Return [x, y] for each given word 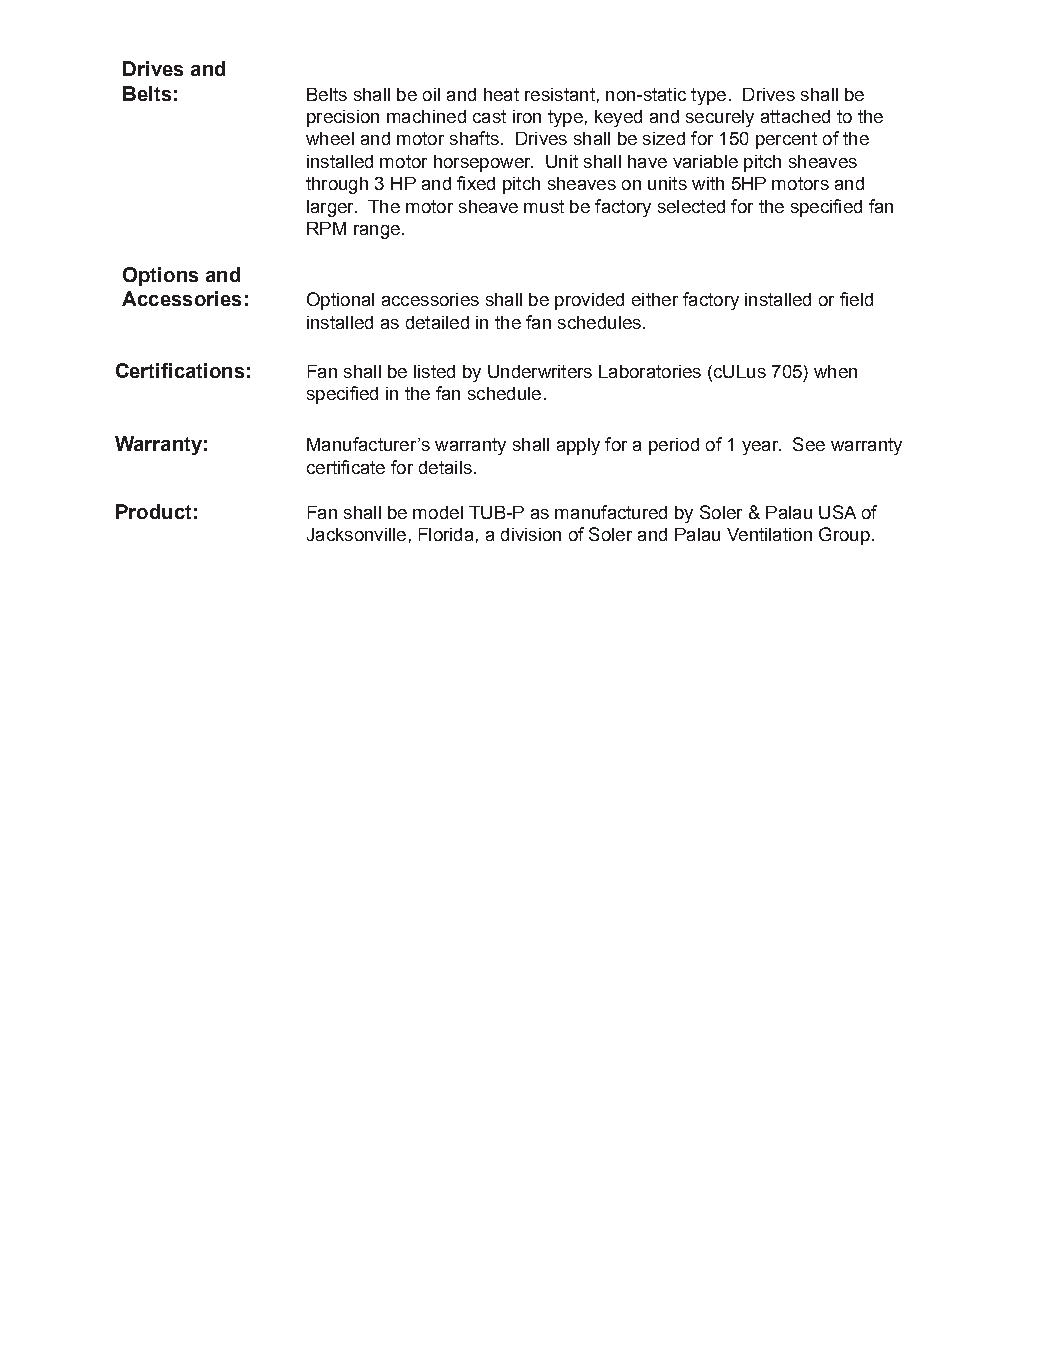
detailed [437, 322]
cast [489, 116]
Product [153, 511]
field [856, 299]
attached [795, 116]
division [531, 534]
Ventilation [769, 534]
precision [343, 118]
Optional [340, 301]
